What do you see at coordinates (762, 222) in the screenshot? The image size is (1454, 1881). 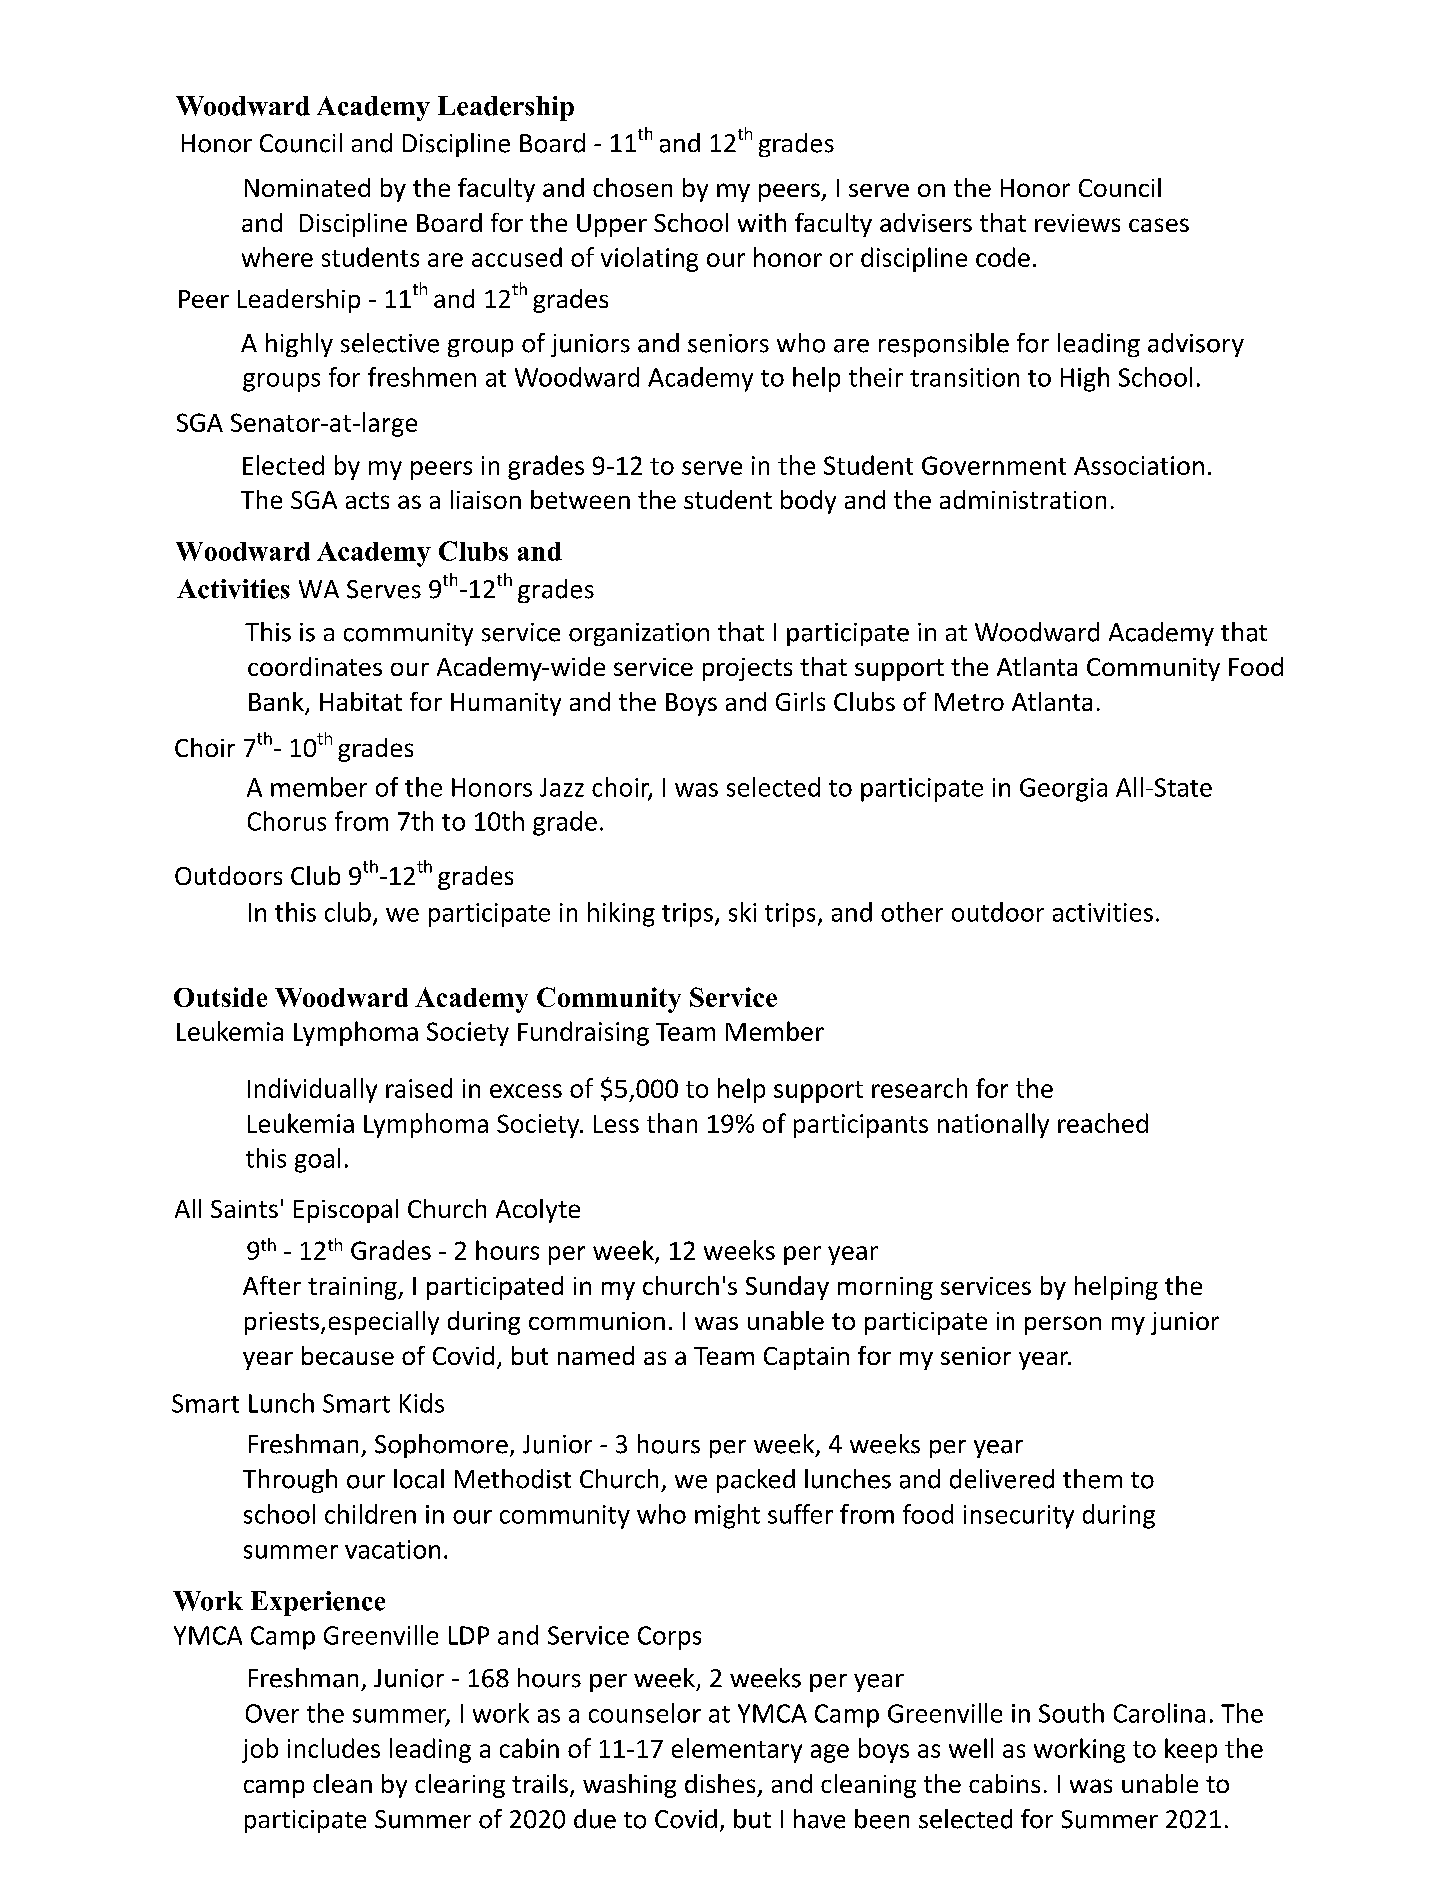 I see `with` at bounding box center [762, 222].
